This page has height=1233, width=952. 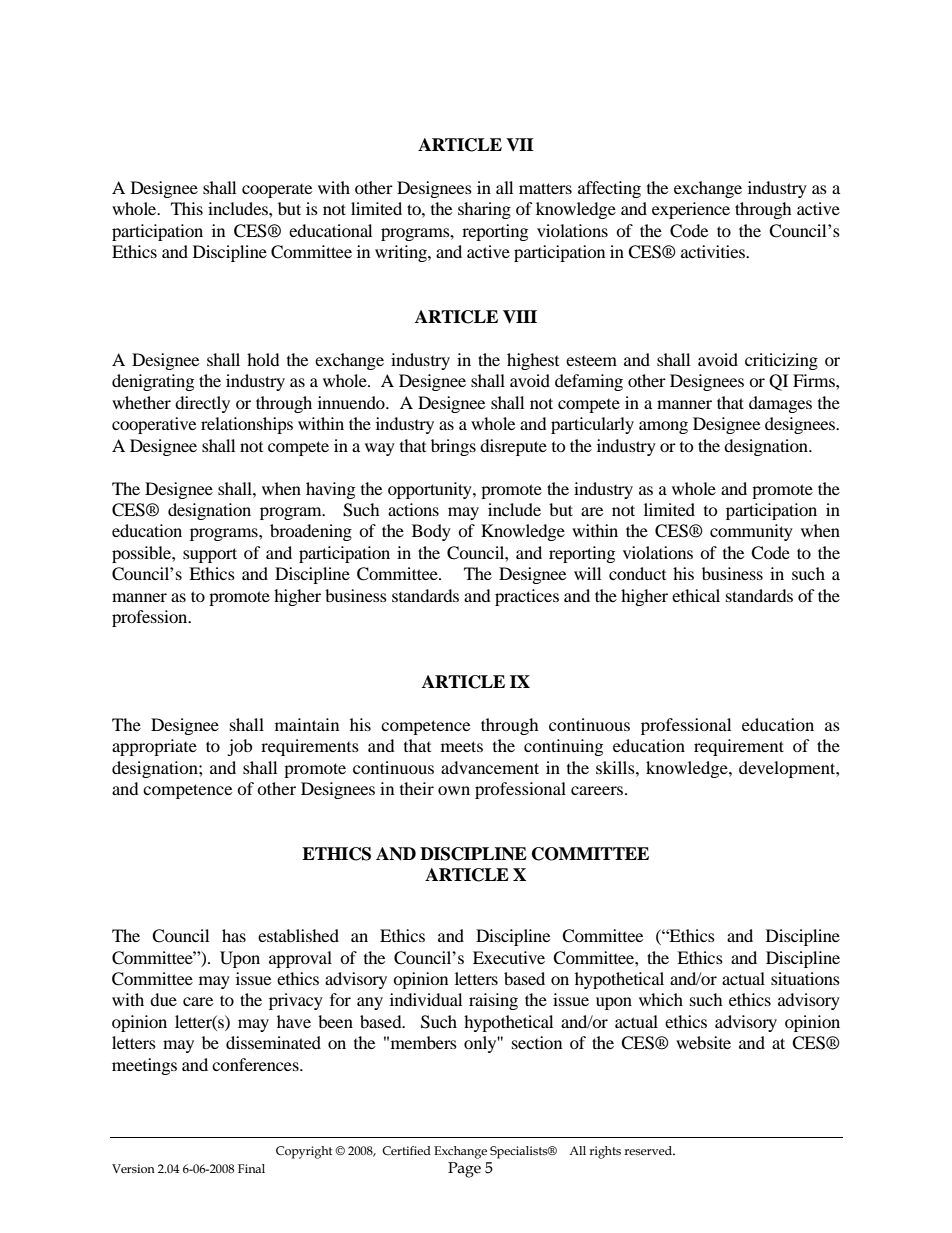 What do you see at coordinates (462, 746) in the page?
I see `meets` at bounding box center [462, 746].
